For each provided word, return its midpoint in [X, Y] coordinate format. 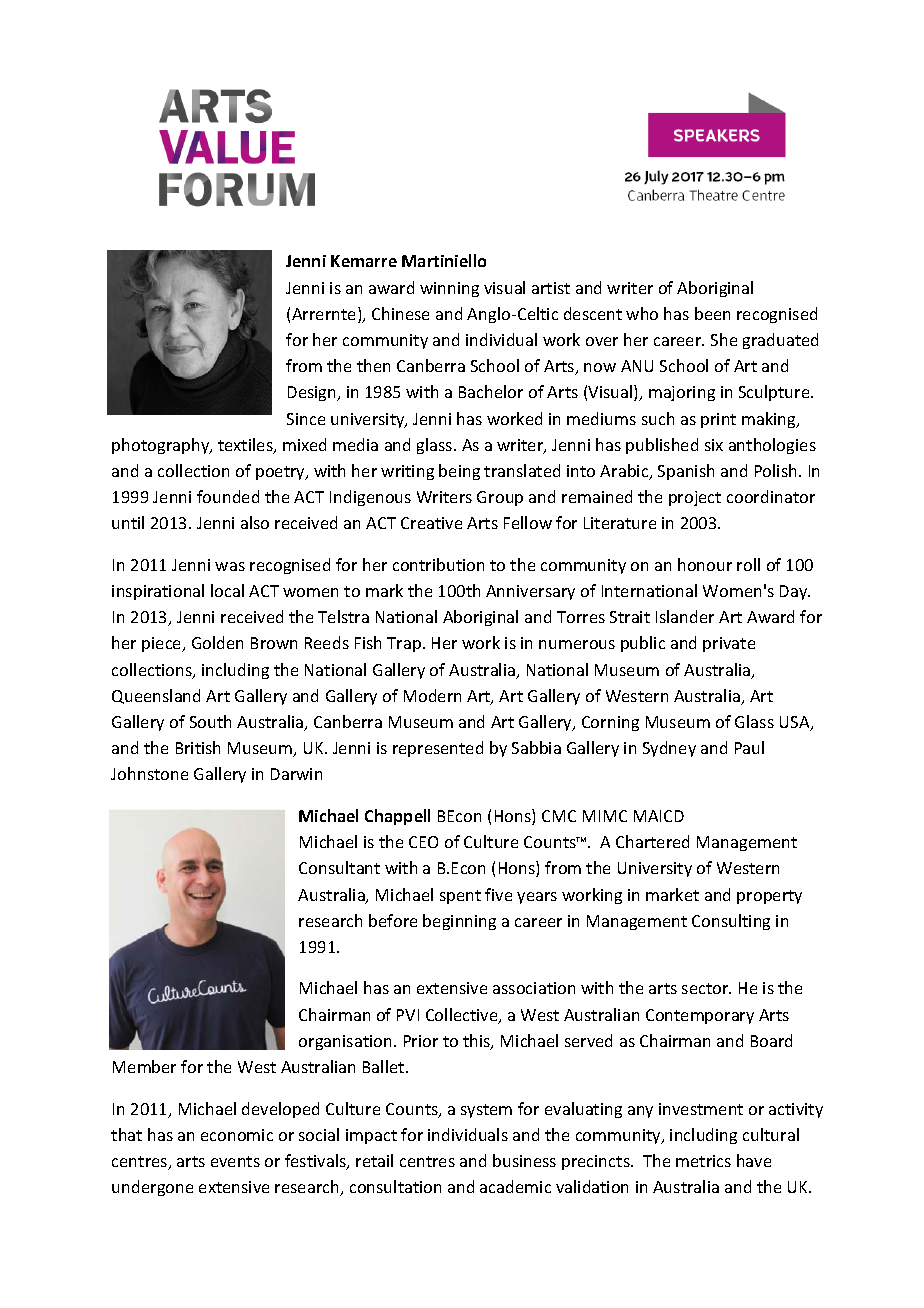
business [524, 1160]
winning [449, 289]
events [235, 1161]
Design [313, 393]
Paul [749, 747]
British [198, 747]
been [712, 313]
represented [438, 749]
